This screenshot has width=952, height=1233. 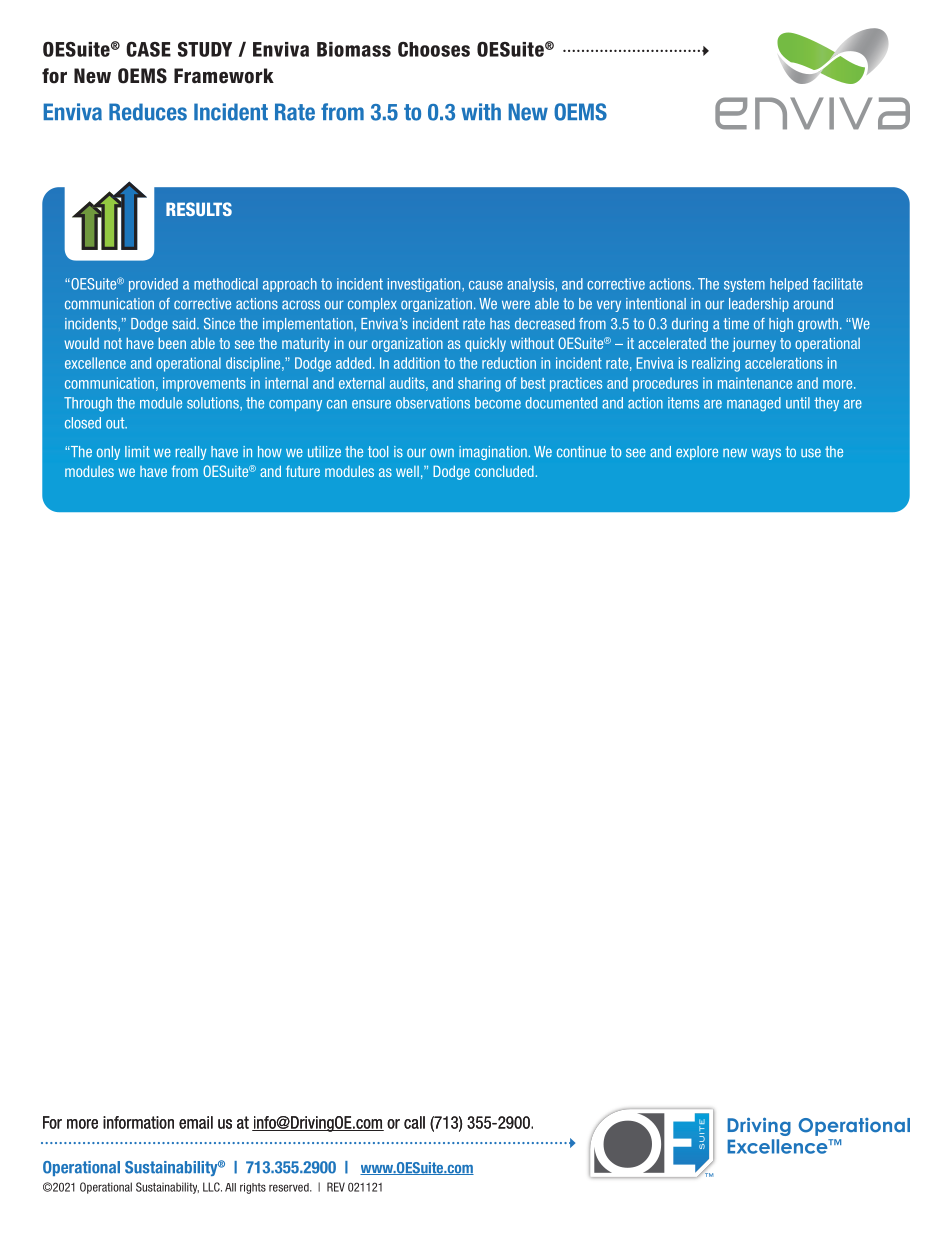 What do you see at coordinates (744, 285) in the screenshot?
I see `system` at bounding box center [744, 285].
